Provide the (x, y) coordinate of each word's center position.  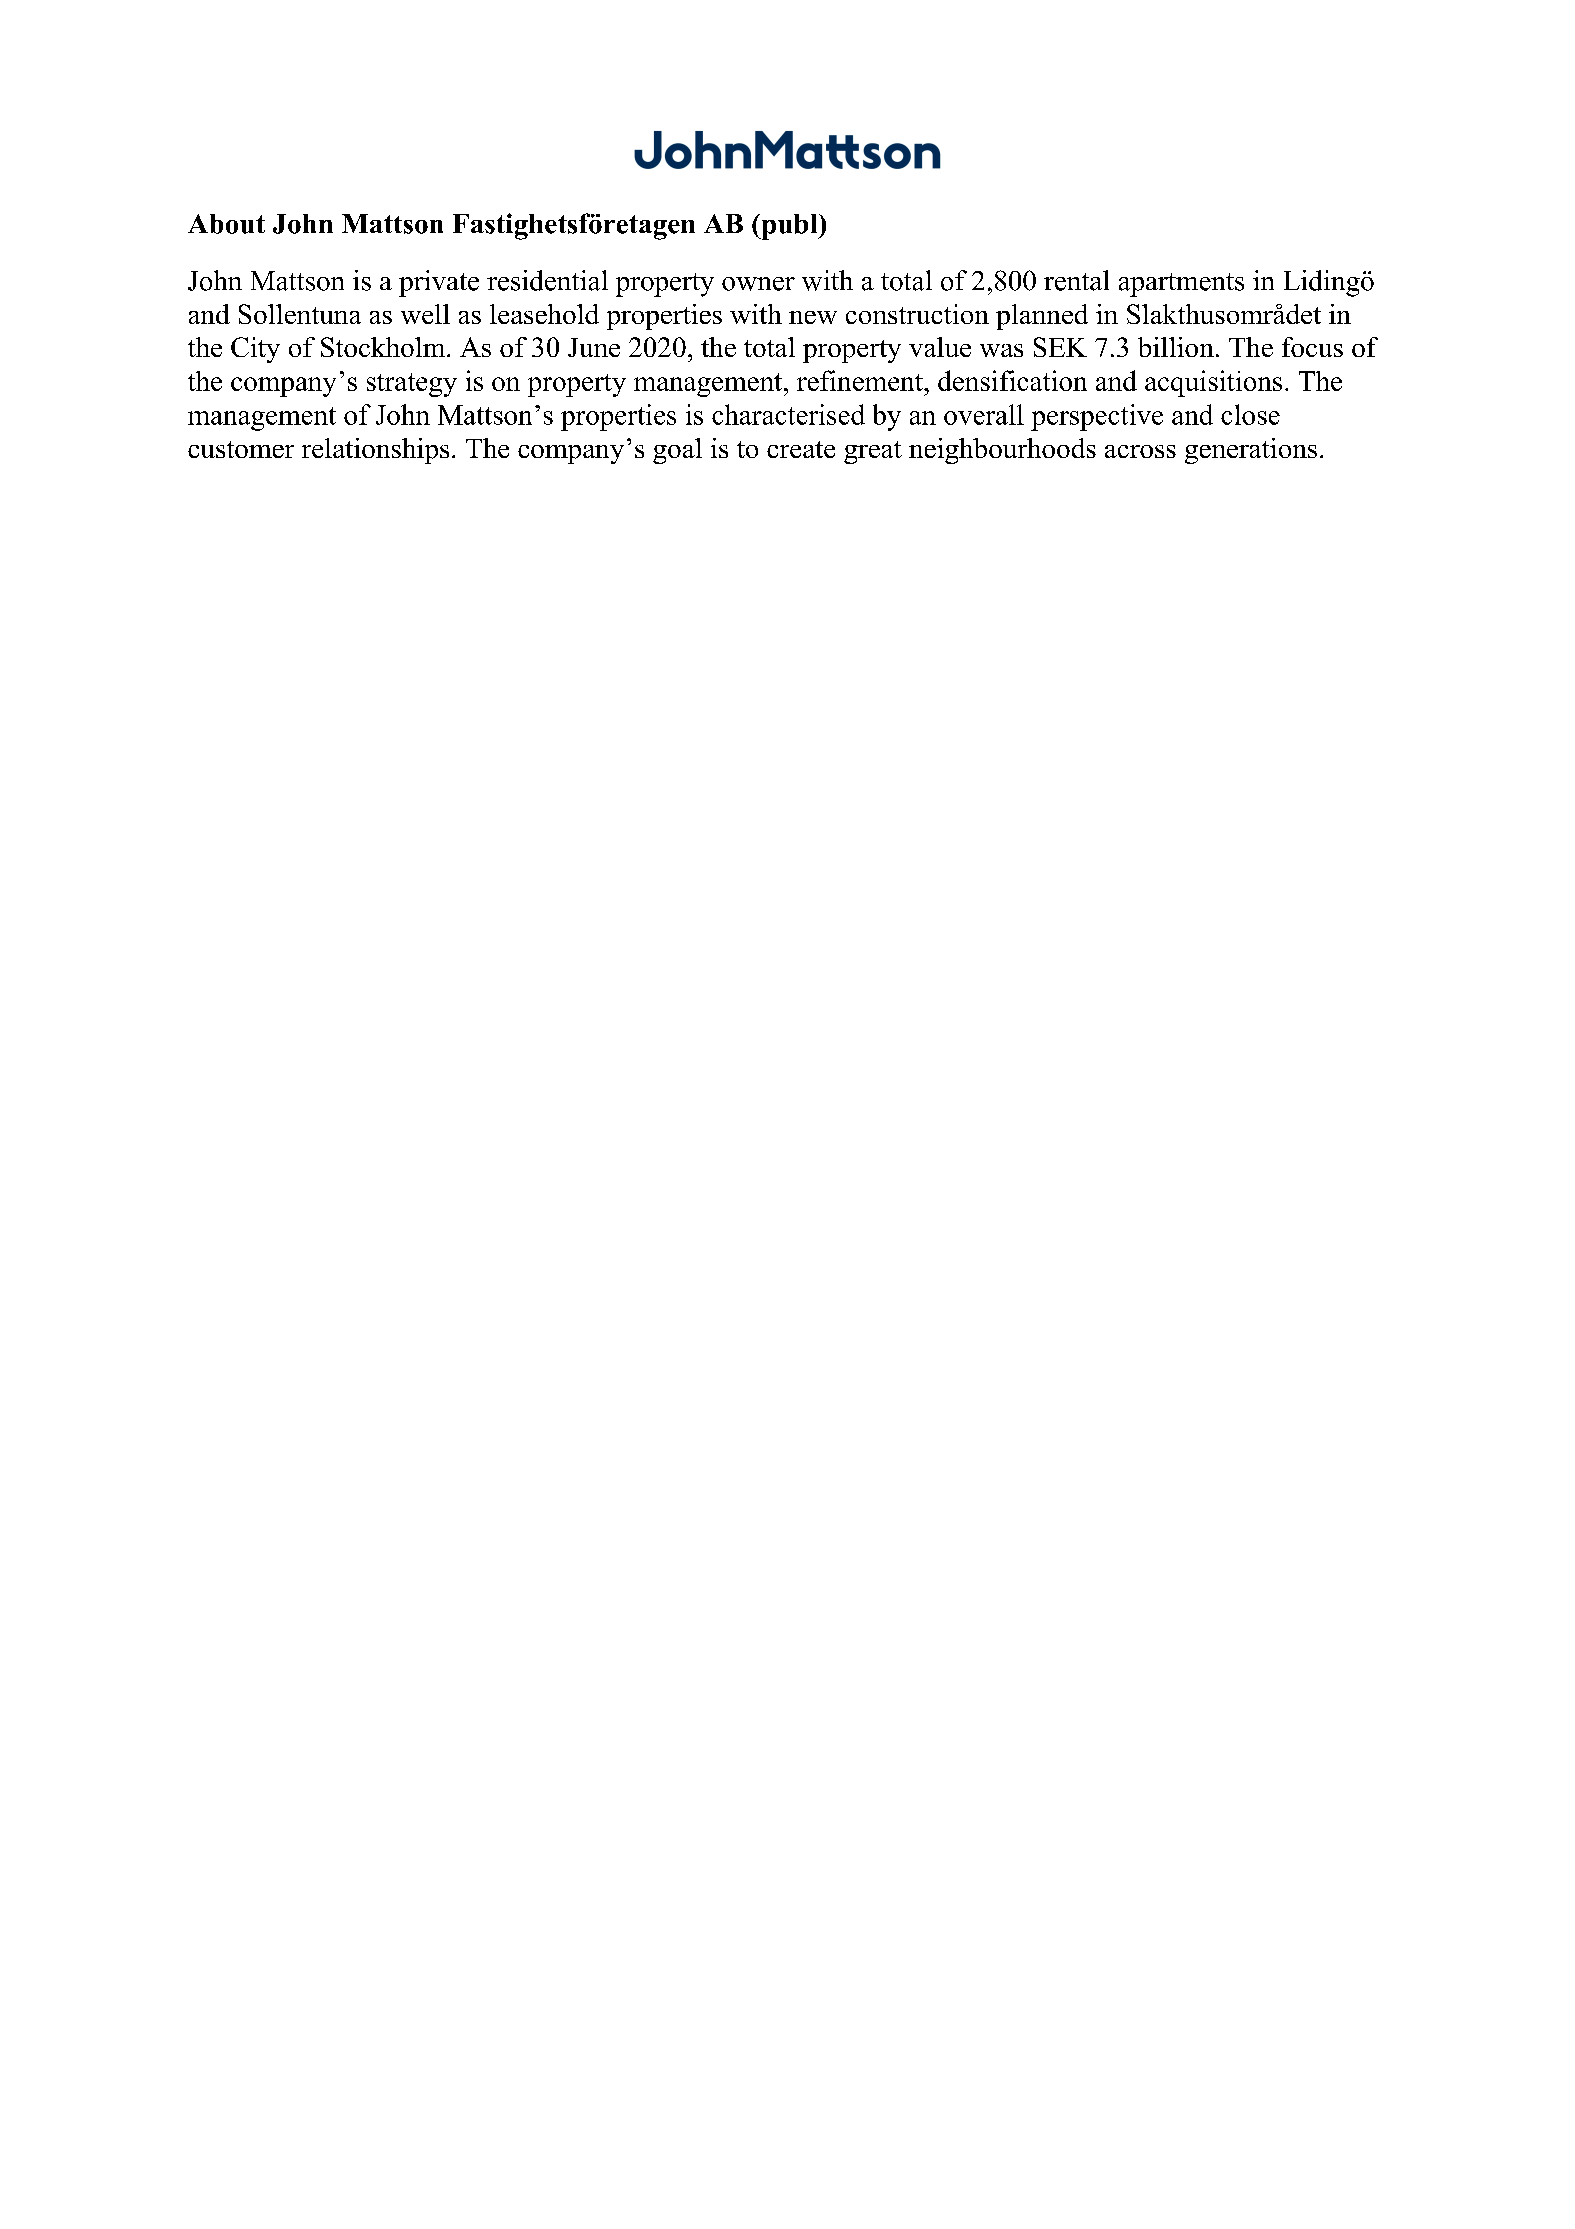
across (1140, 451)
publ (789, 227)
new (813, 317)
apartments (1181, 285)
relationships (375, 451)
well (425, 314)
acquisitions (1213, 383)
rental (1076, 280)
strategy (412, 385)
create (801, 449)
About (226, 224)
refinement (861, 380)
